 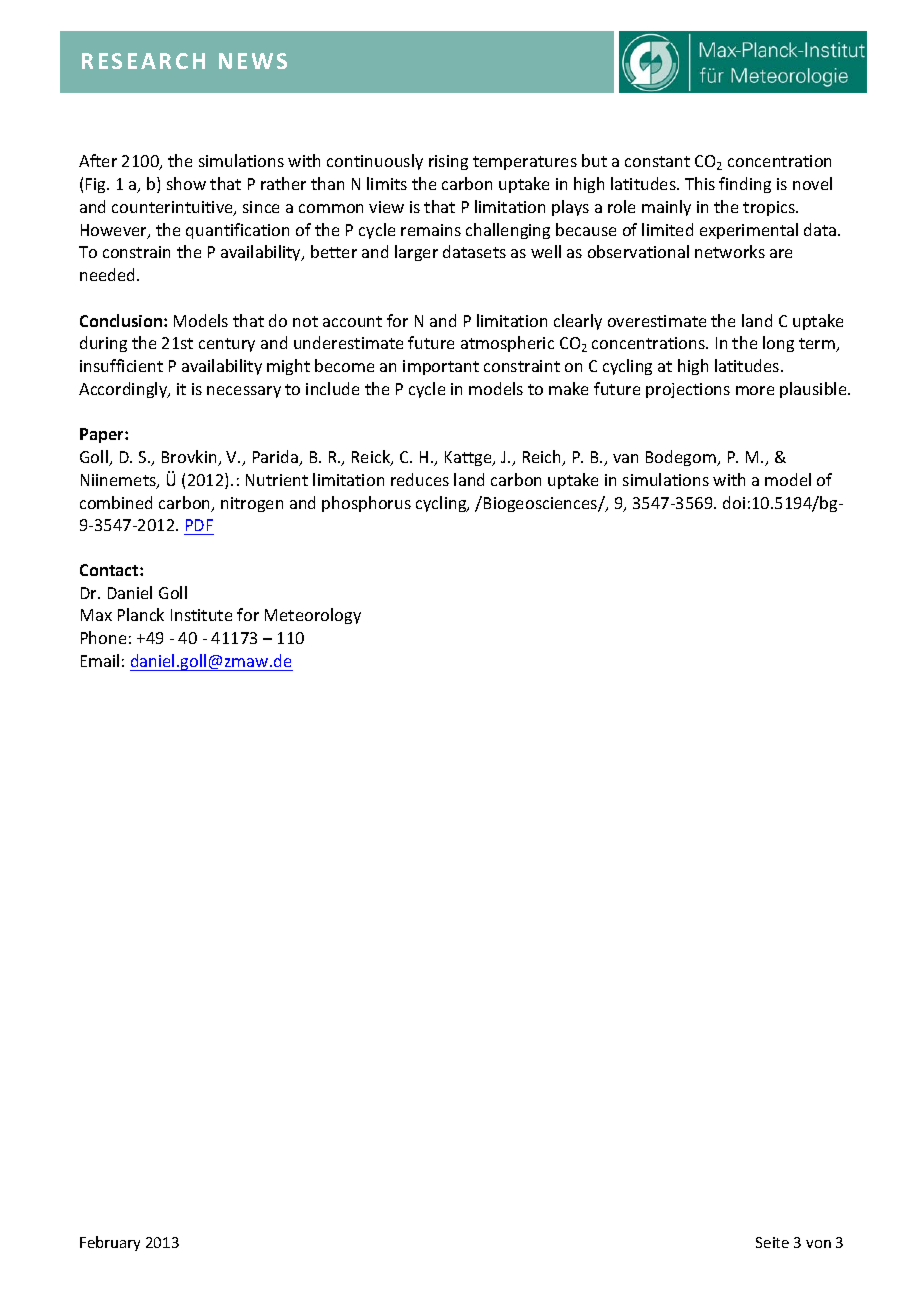 I want to click on constant, so click(x=657, y=161).
